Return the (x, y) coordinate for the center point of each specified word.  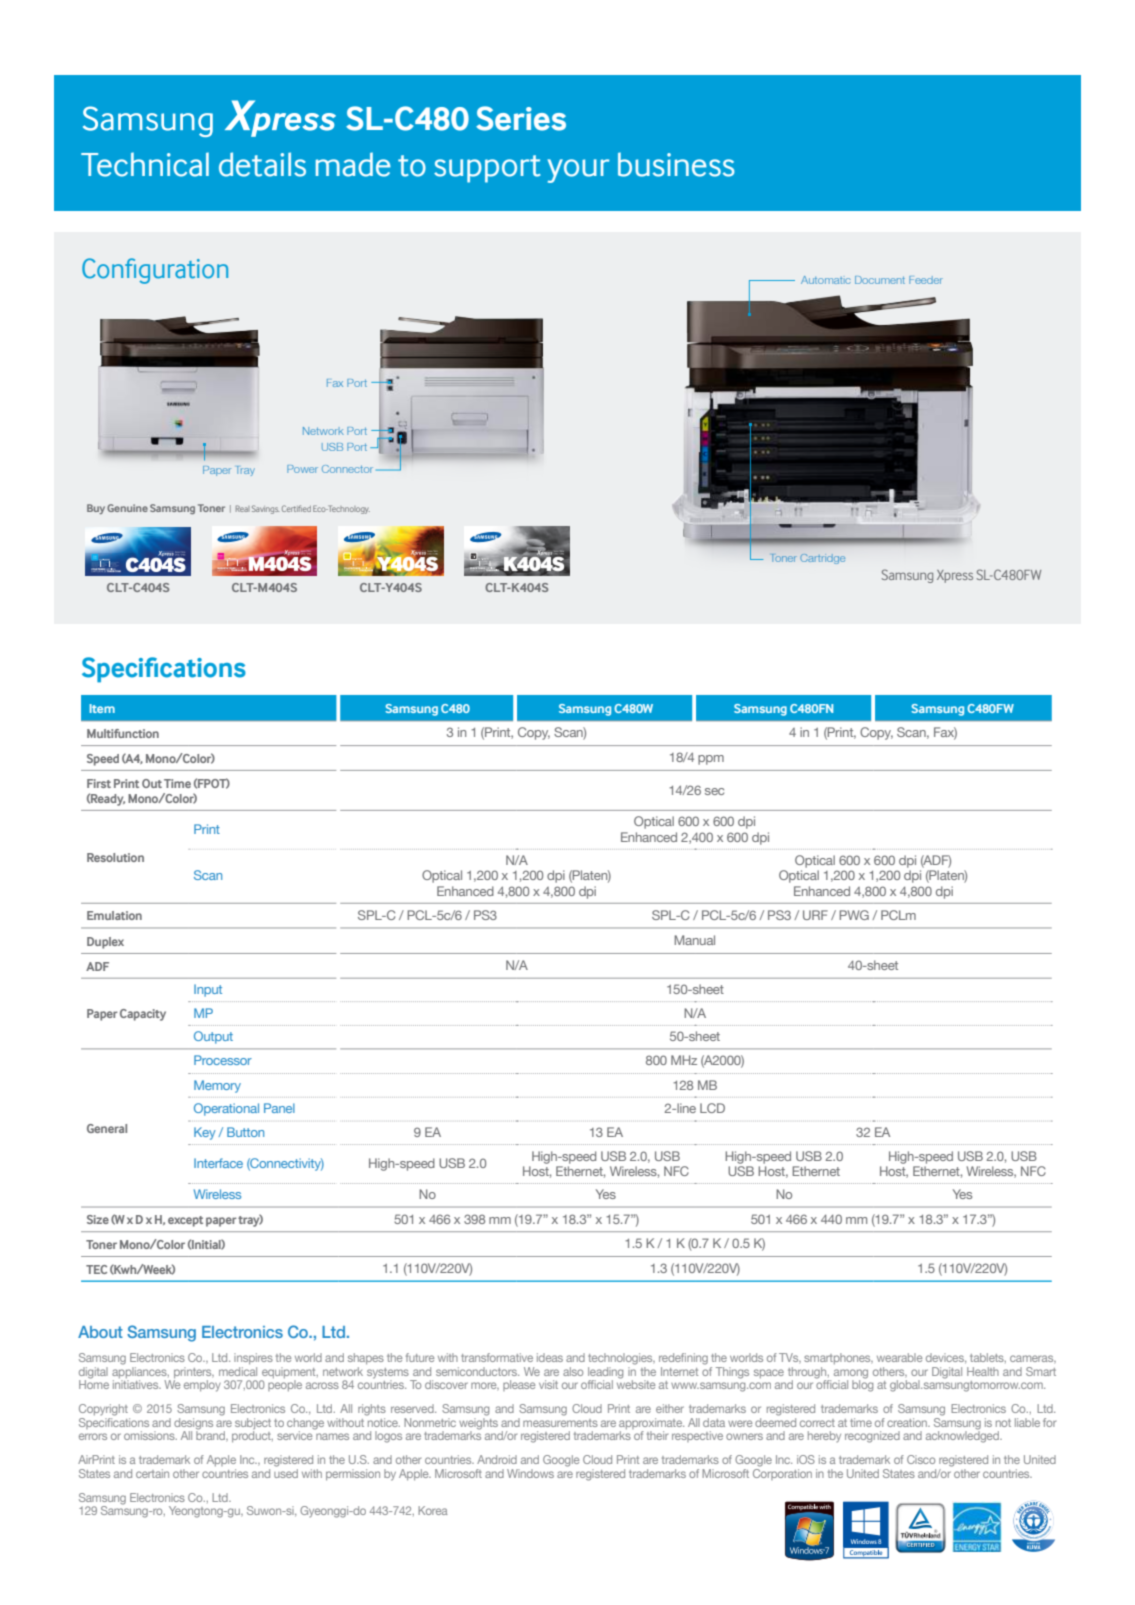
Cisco (921, 1459)
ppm (711, 760)
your (578, 171)
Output (213, 1037)
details (262, 164)
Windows (530, 1473)
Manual (694, 940)
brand (211, 1435)
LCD (712, 1108)
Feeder (926, 280)
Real (242, 508)
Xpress (955, 576)
